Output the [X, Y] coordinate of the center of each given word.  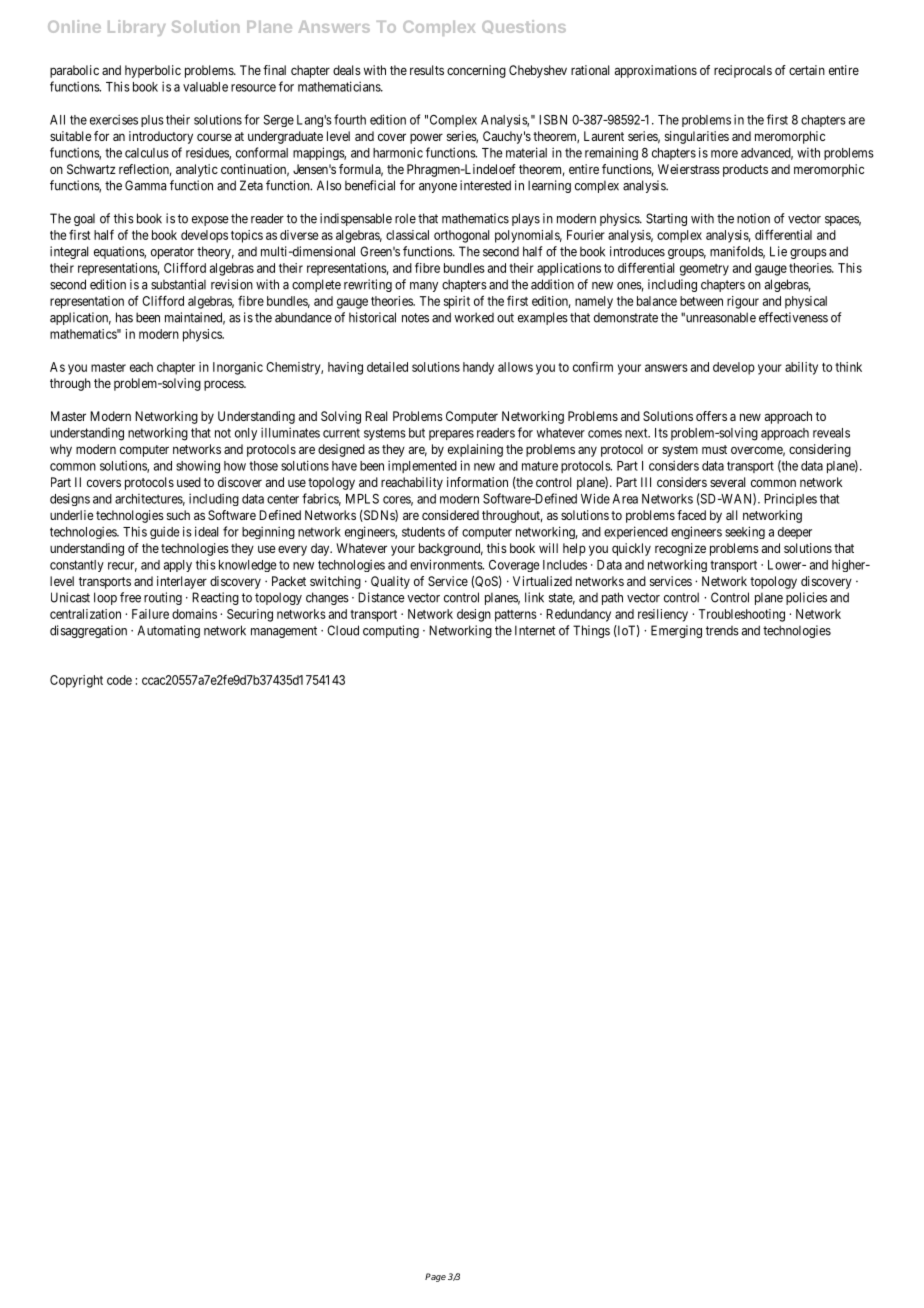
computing [391, 631]
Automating [168, 631]
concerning [476, 71]
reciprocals [743, 71]
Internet [535, 630]
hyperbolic [153, 71]
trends [722, 631]
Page [435, 1277]
